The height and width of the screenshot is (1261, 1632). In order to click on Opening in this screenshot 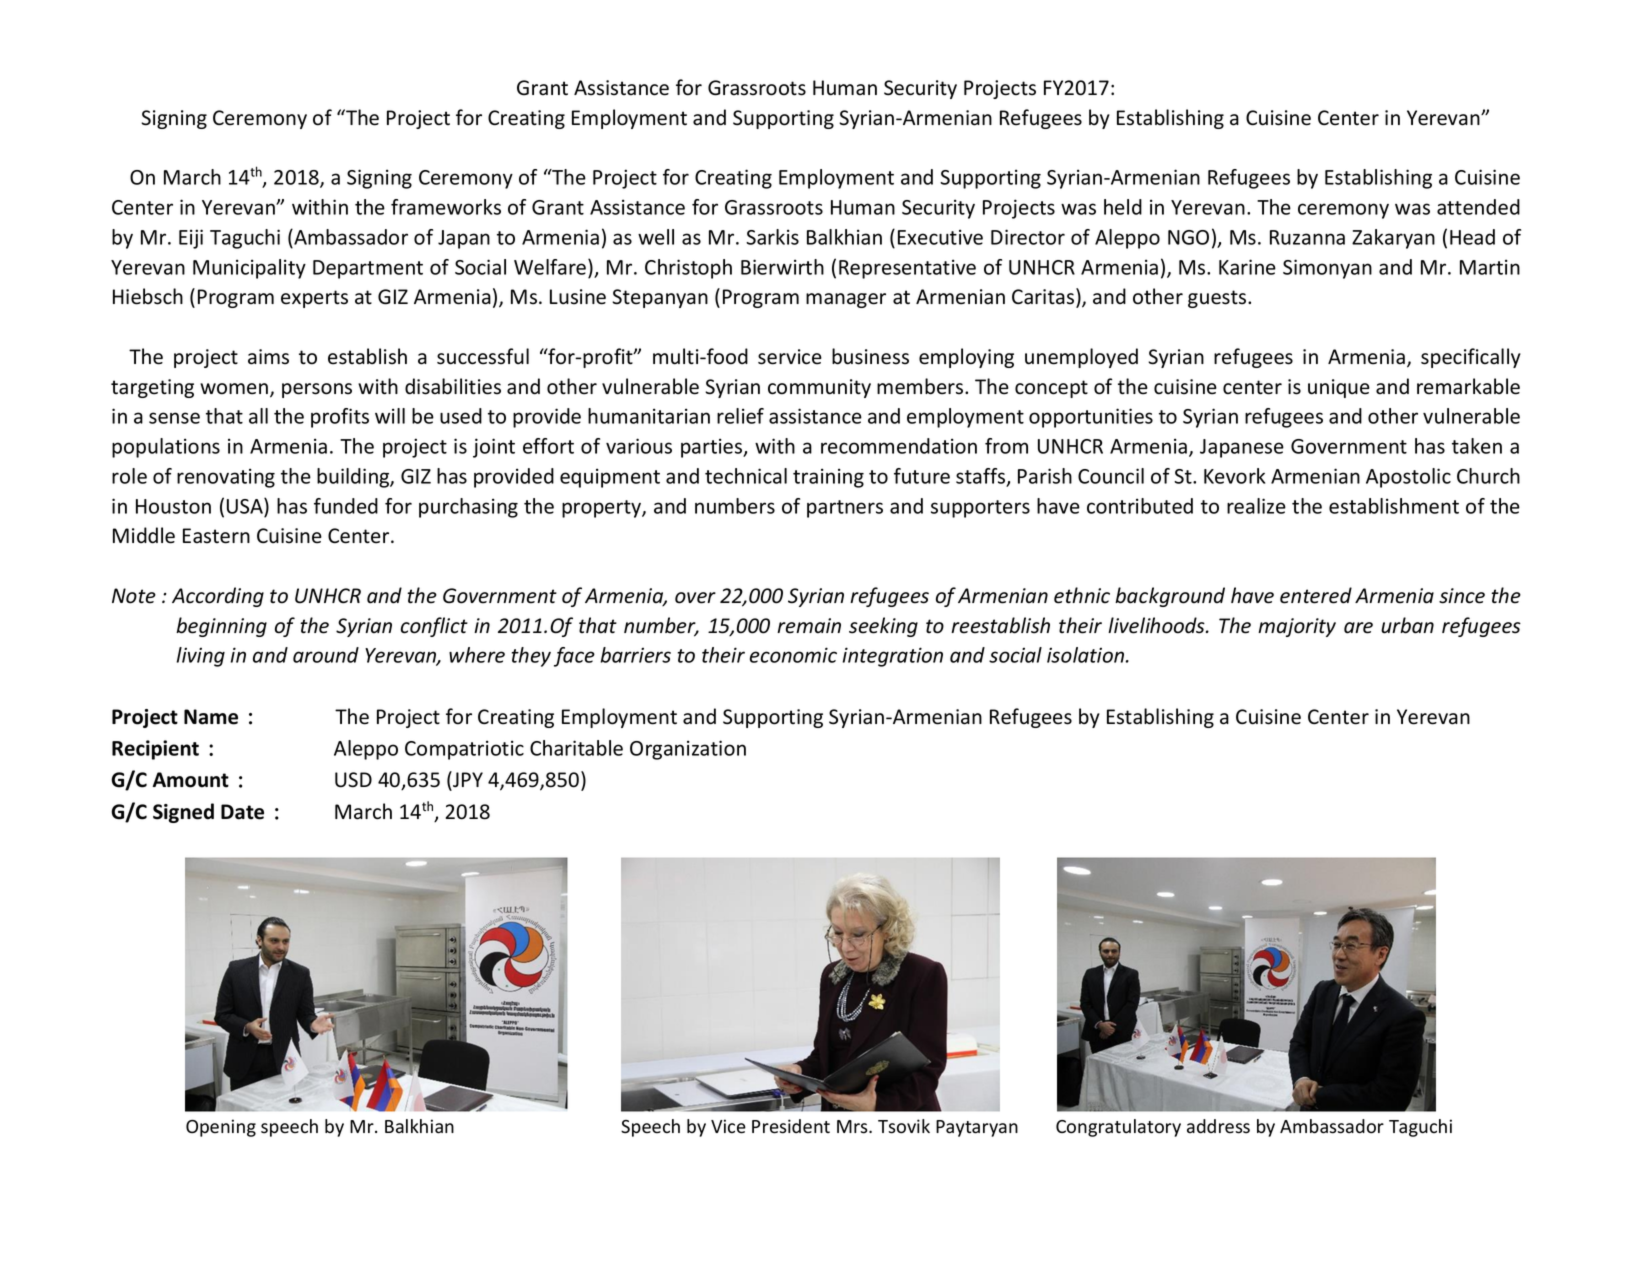, I will do `click(221, 1128)`.
